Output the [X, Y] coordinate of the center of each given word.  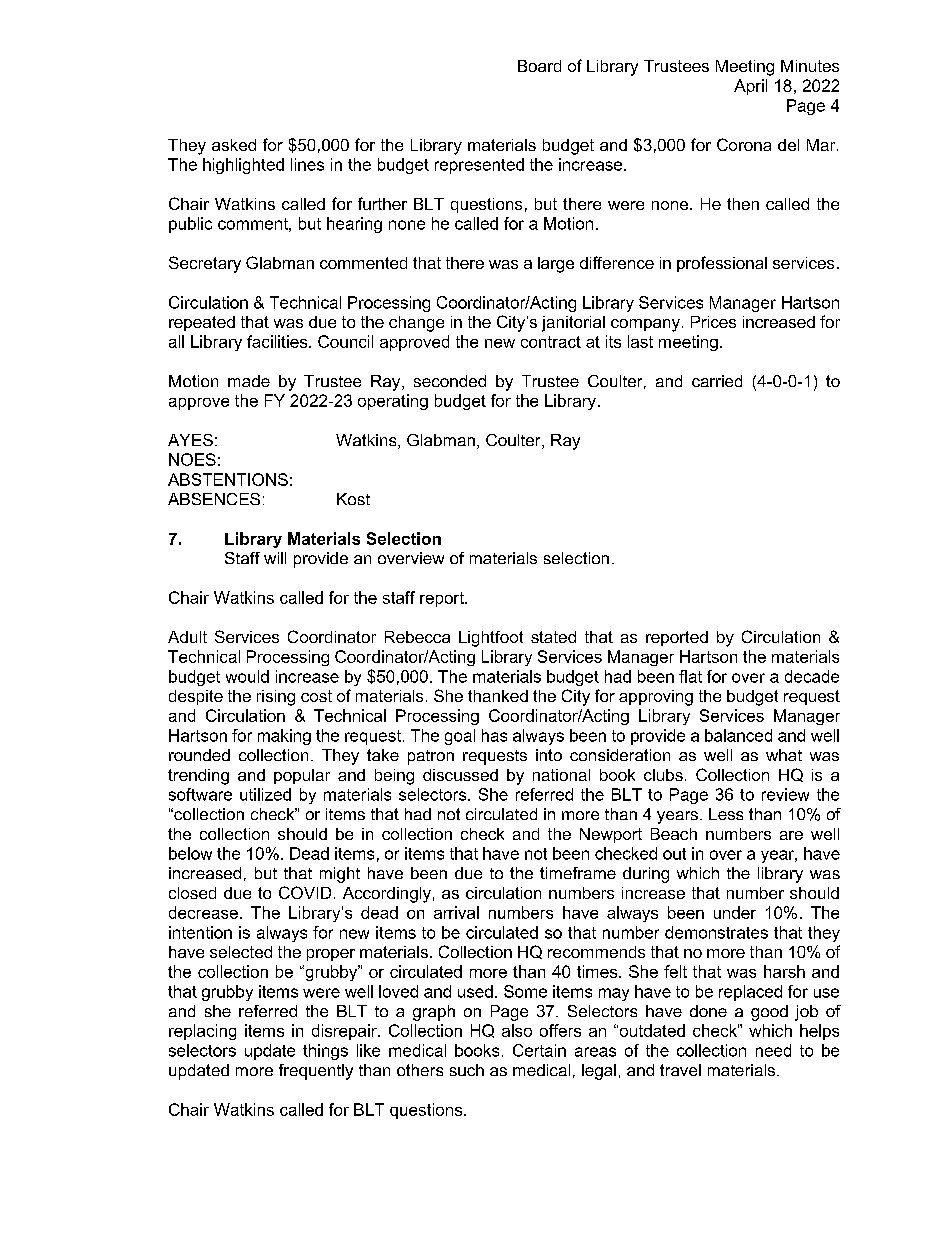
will [275, 558]
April [750, 87]
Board [539, 66]
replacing [202, 1032]
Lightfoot [491, 639]
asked [234, 145]
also [517, 1030]
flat [690, 676]
